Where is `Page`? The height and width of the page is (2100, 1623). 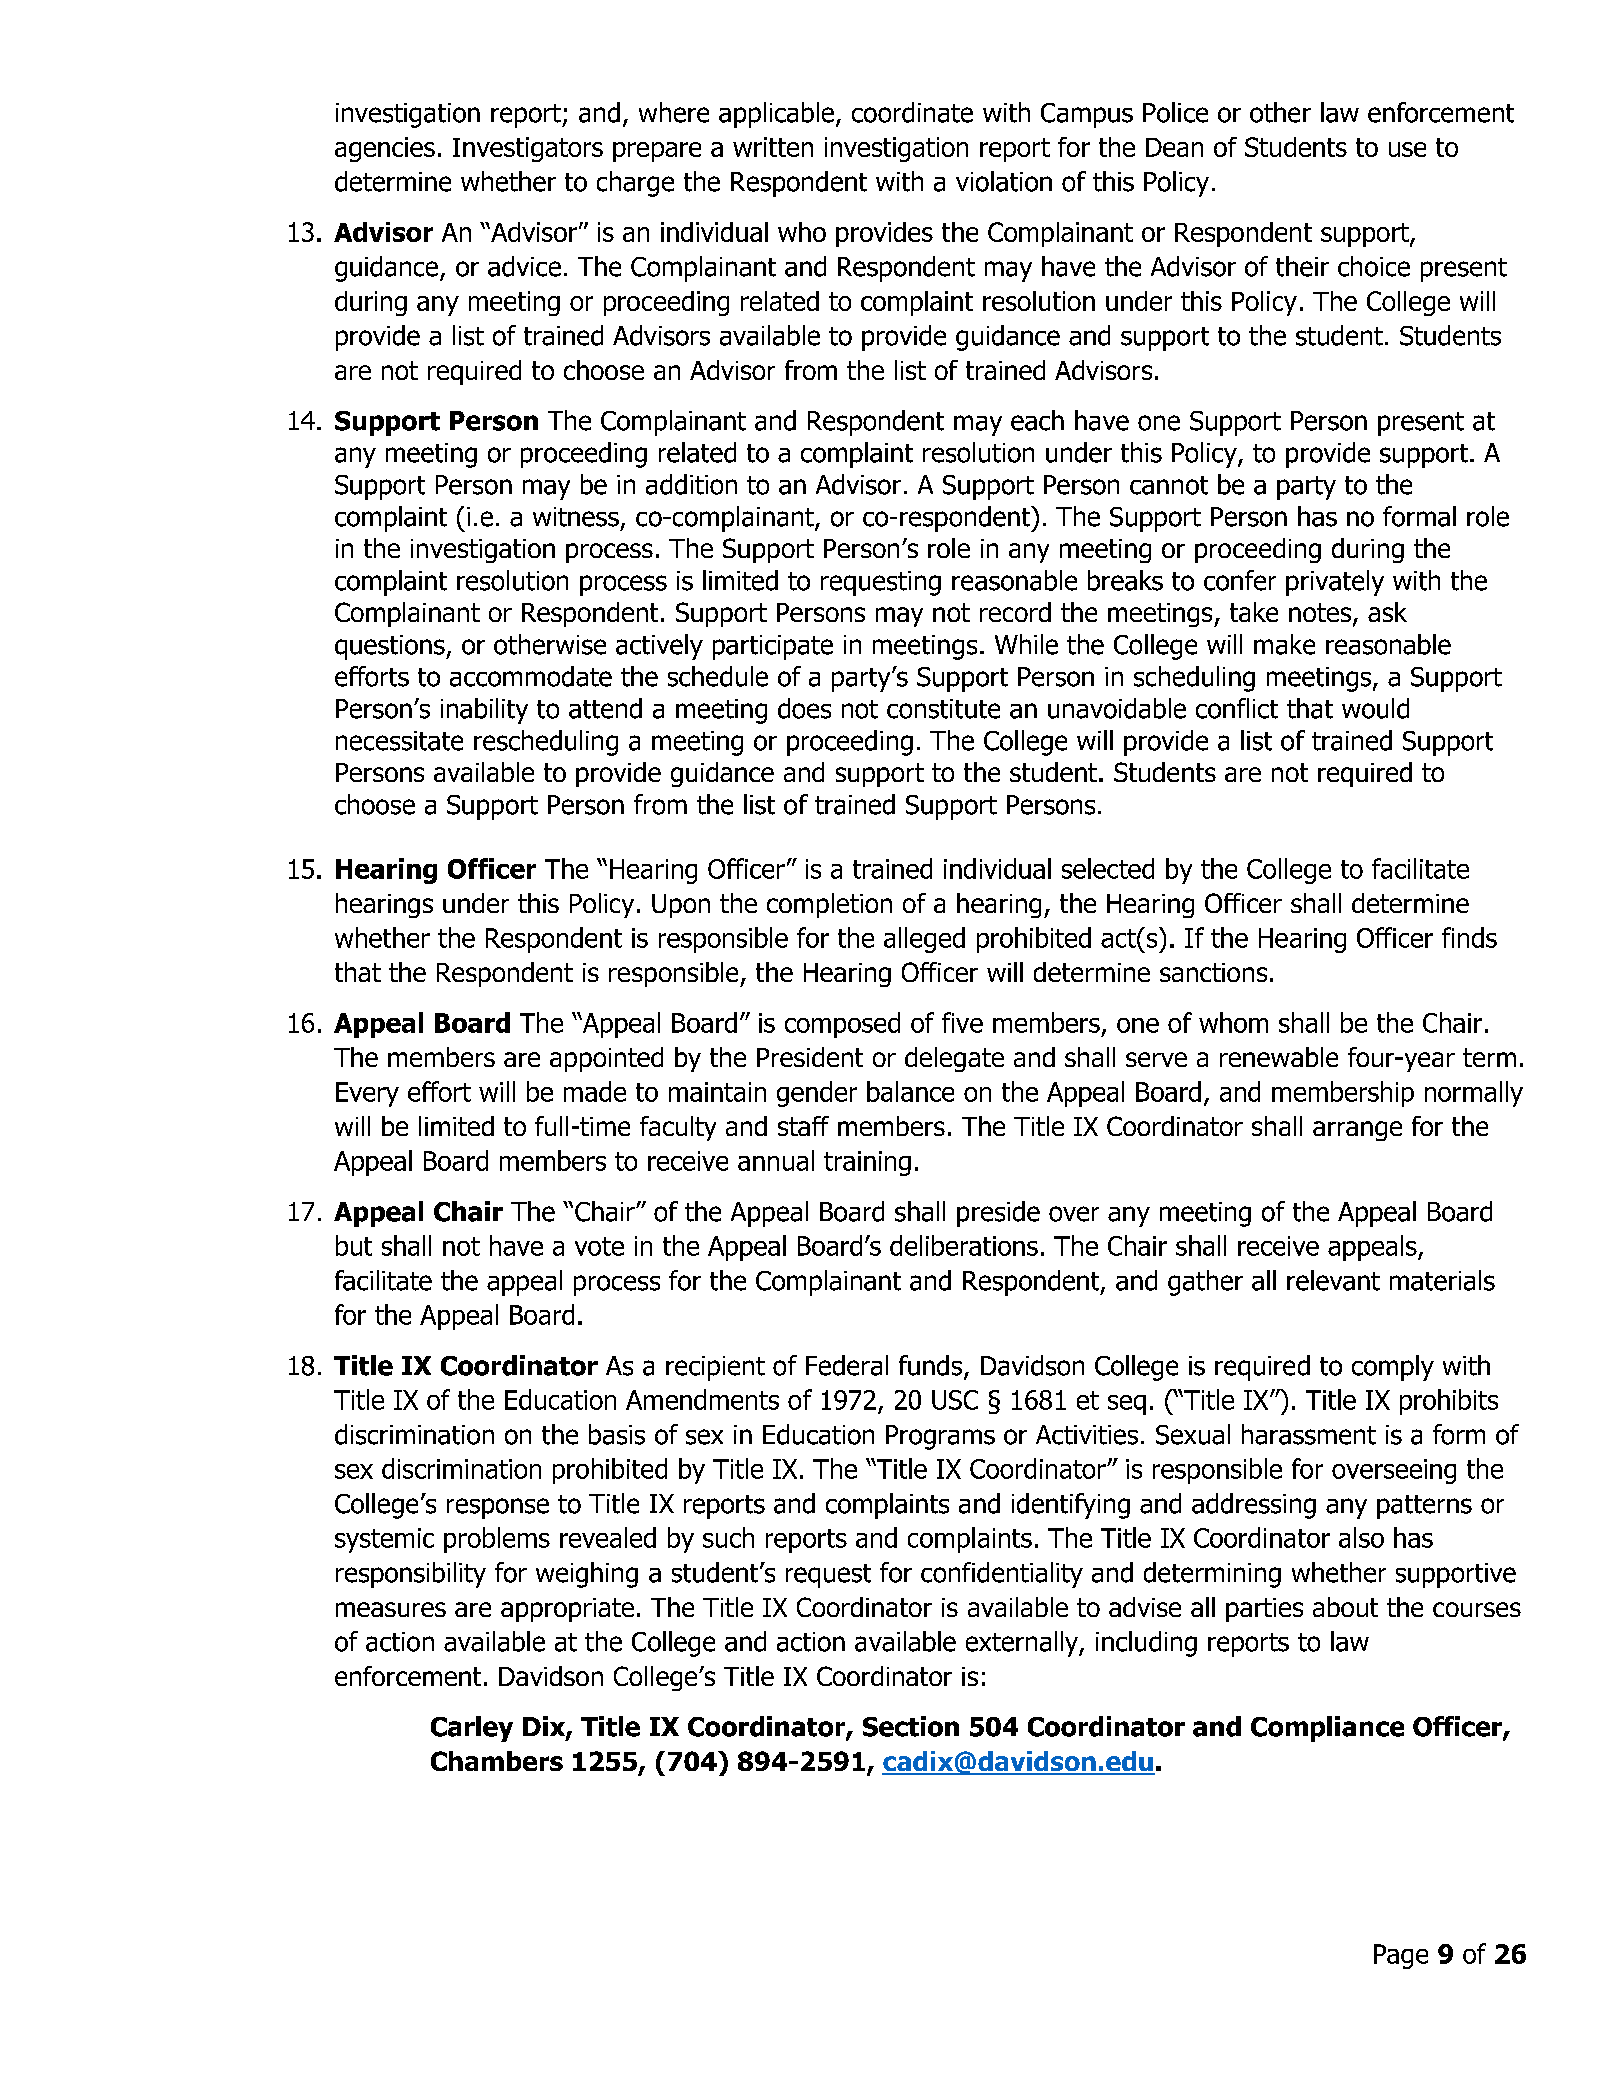
Page is located at coordinates (1401, 1956).
